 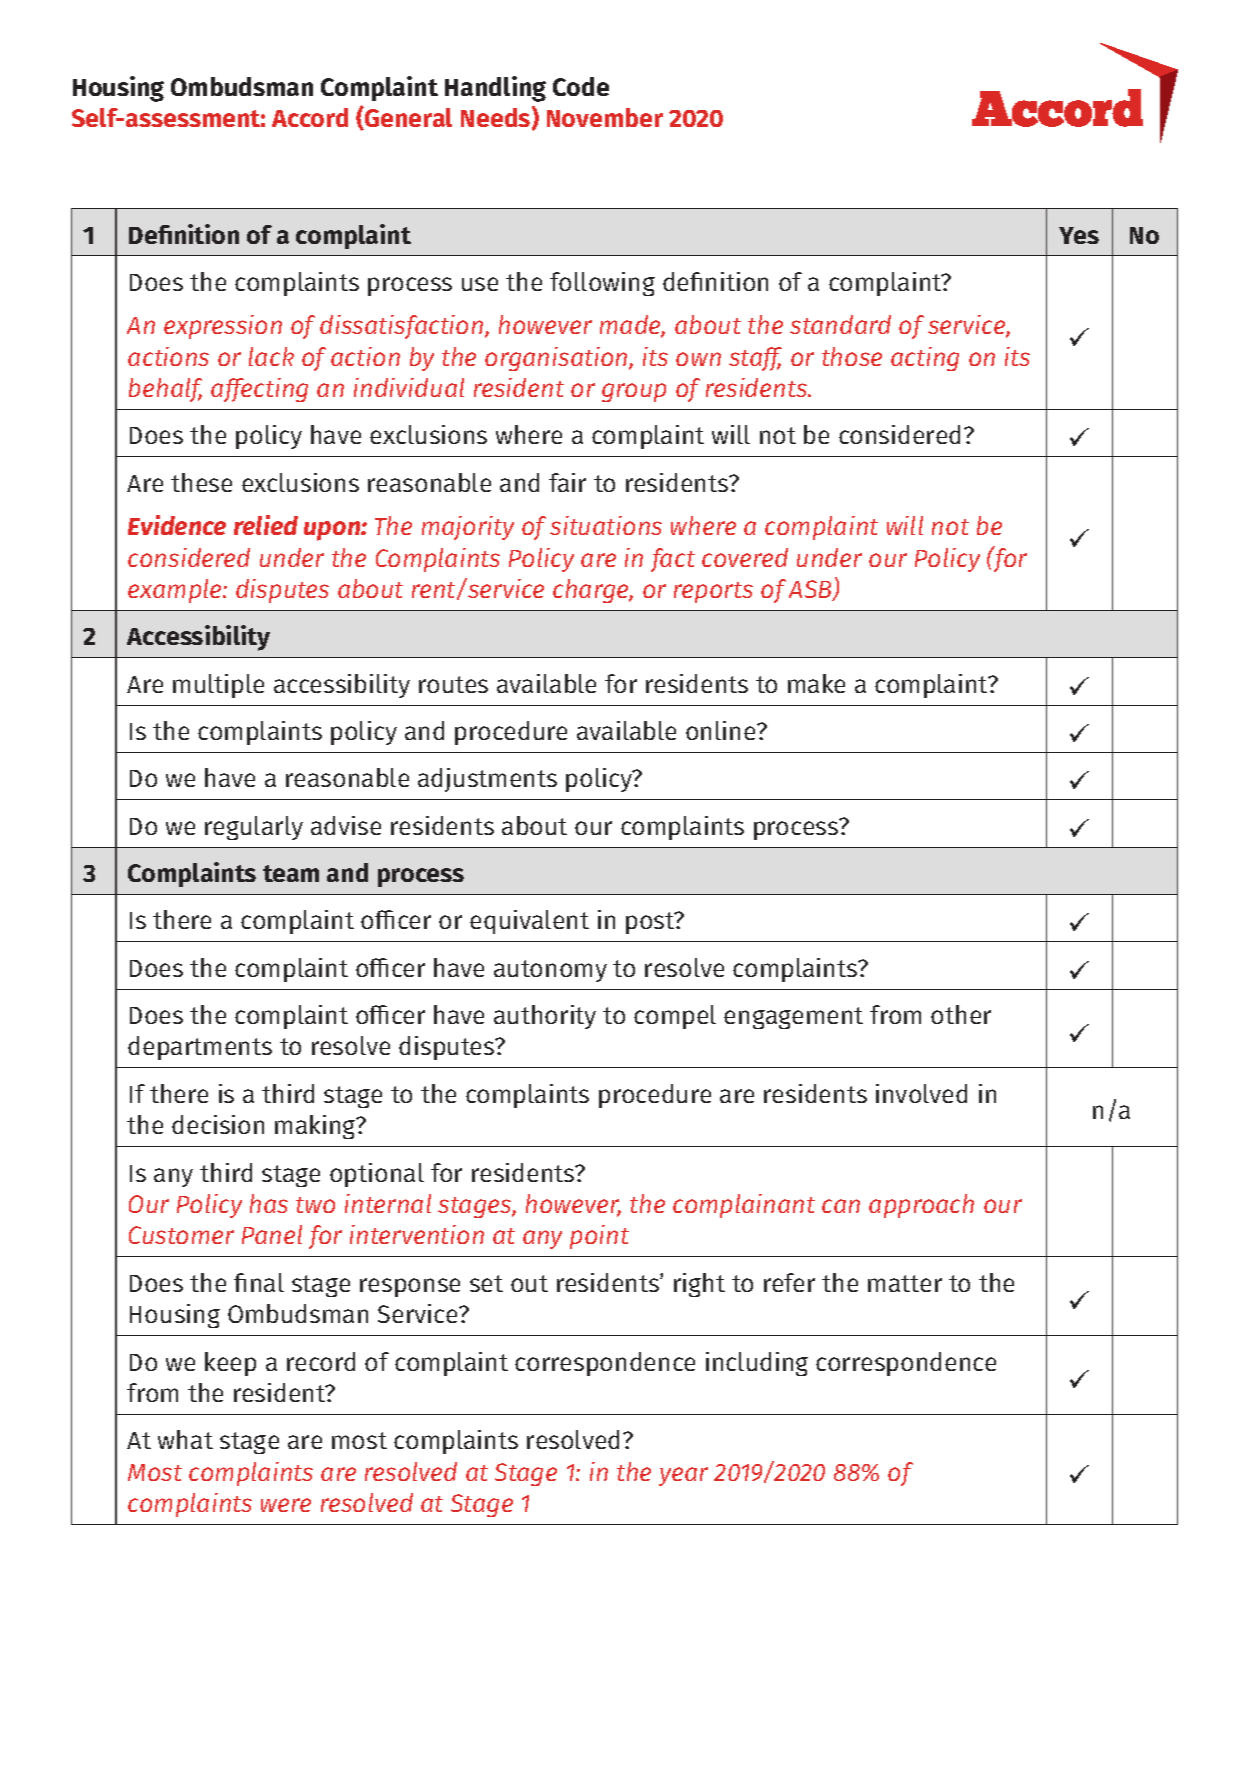 I want to click on point, so click(x=599, y=1237).
